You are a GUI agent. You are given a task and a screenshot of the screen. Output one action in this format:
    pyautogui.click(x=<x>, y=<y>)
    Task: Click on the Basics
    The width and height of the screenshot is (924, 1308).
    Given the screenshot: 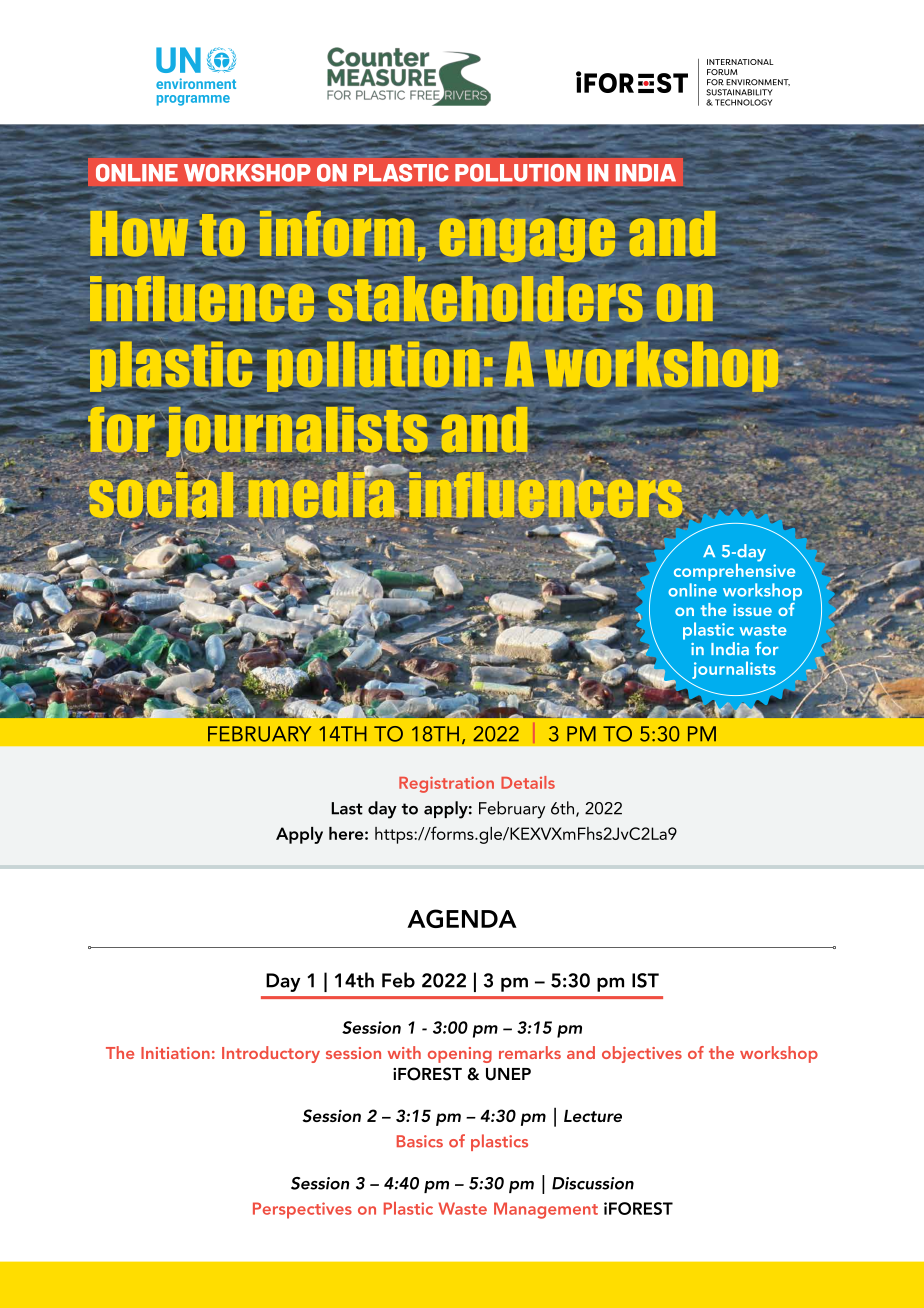 What is the action you would take?
    pyautogui.click(x=420, y=1141)
